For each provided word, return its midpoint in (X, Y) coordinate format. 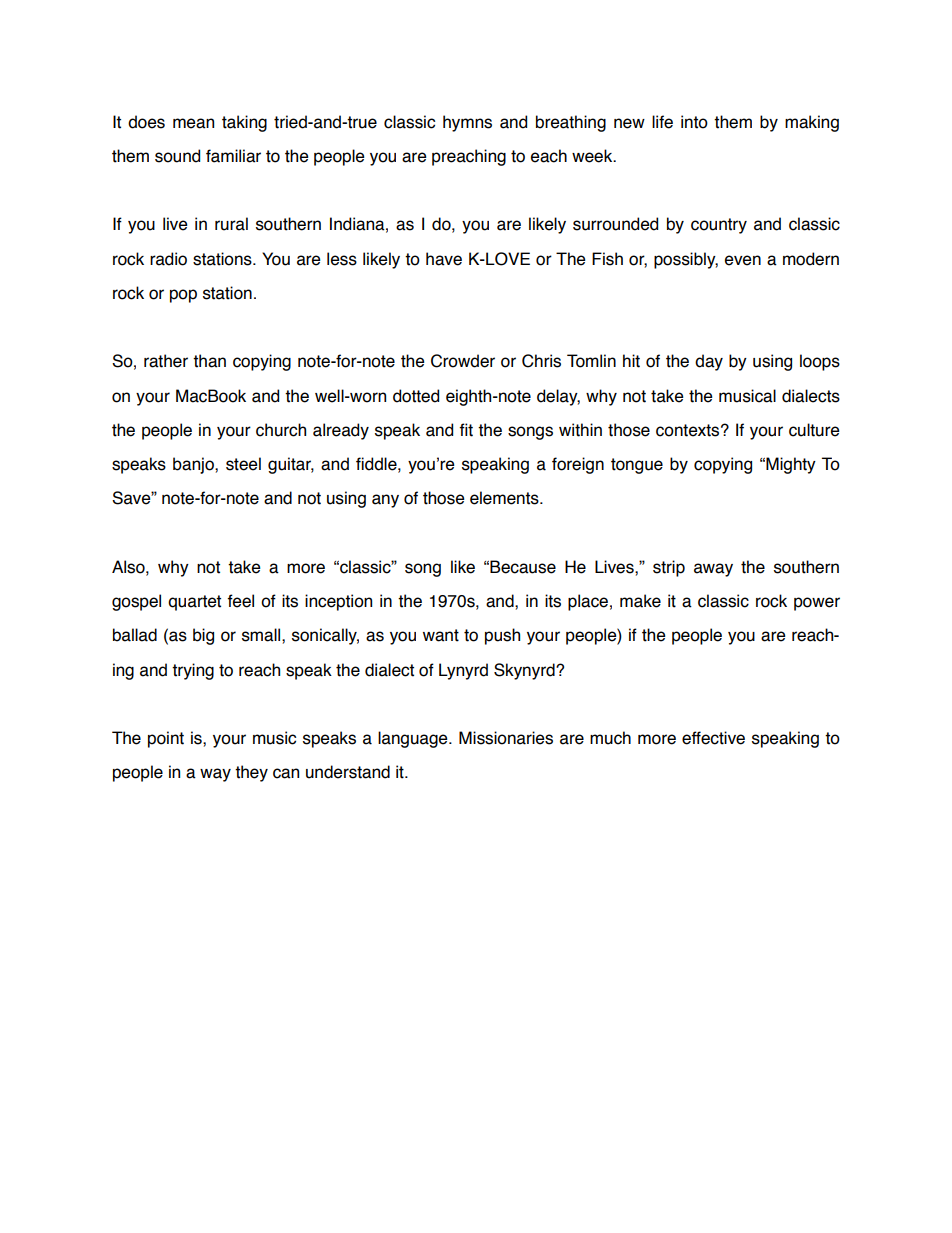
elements (505, 498)
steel (243, 464)
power (817, 604)
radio (168, 259)
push (502, 636)
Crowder (463, 361)
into (694, 122)
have (444, 259)
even (743, 260)
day (709, 362)
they (251, 773)
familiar (233, 156)
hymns (467, 123)
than (209, 361)
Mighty (790, 465)
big (203, 636)
